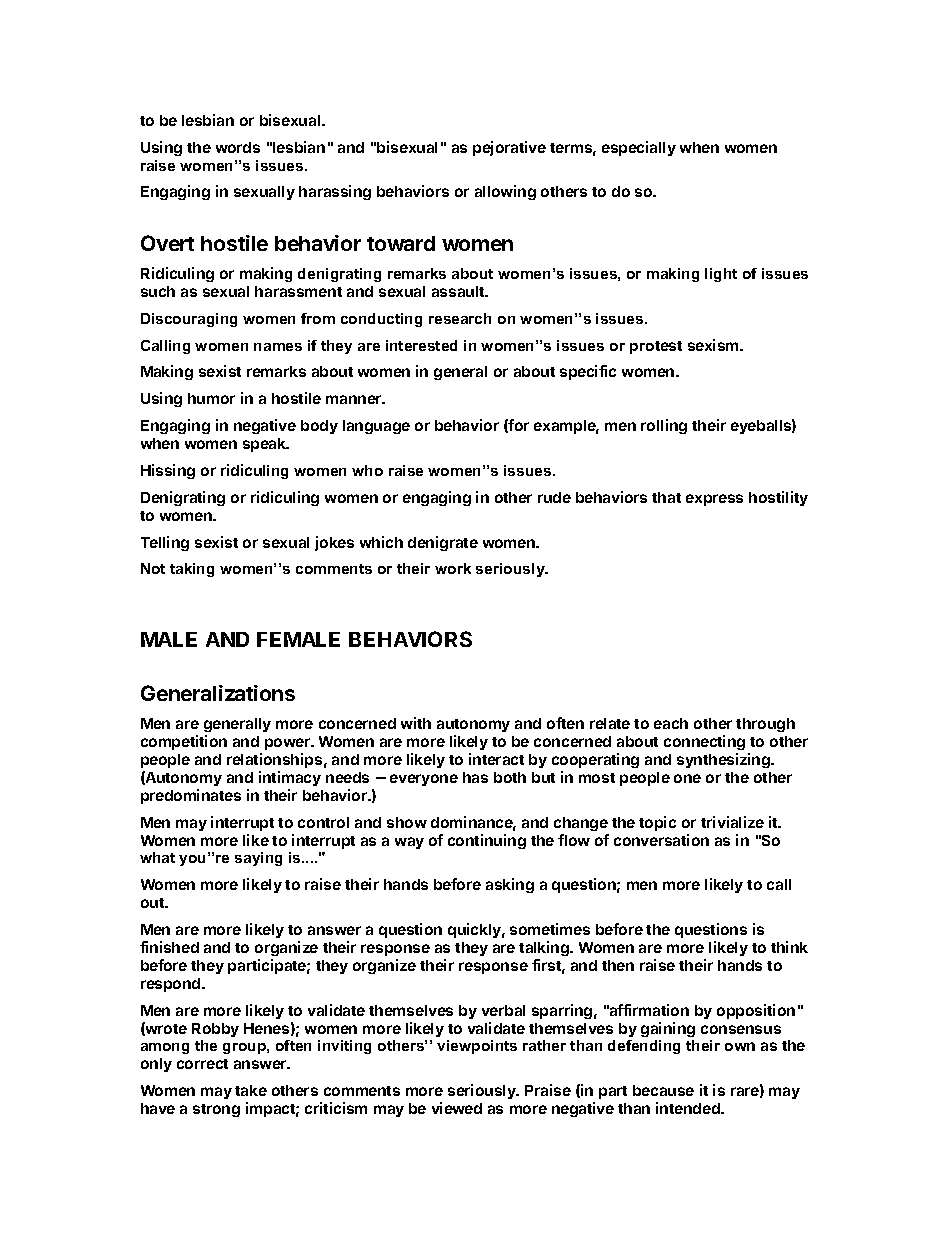 This image has width=952, height=1233. Describe the element at coordinates (258, 859) in the image. I see `saying` at that location.
